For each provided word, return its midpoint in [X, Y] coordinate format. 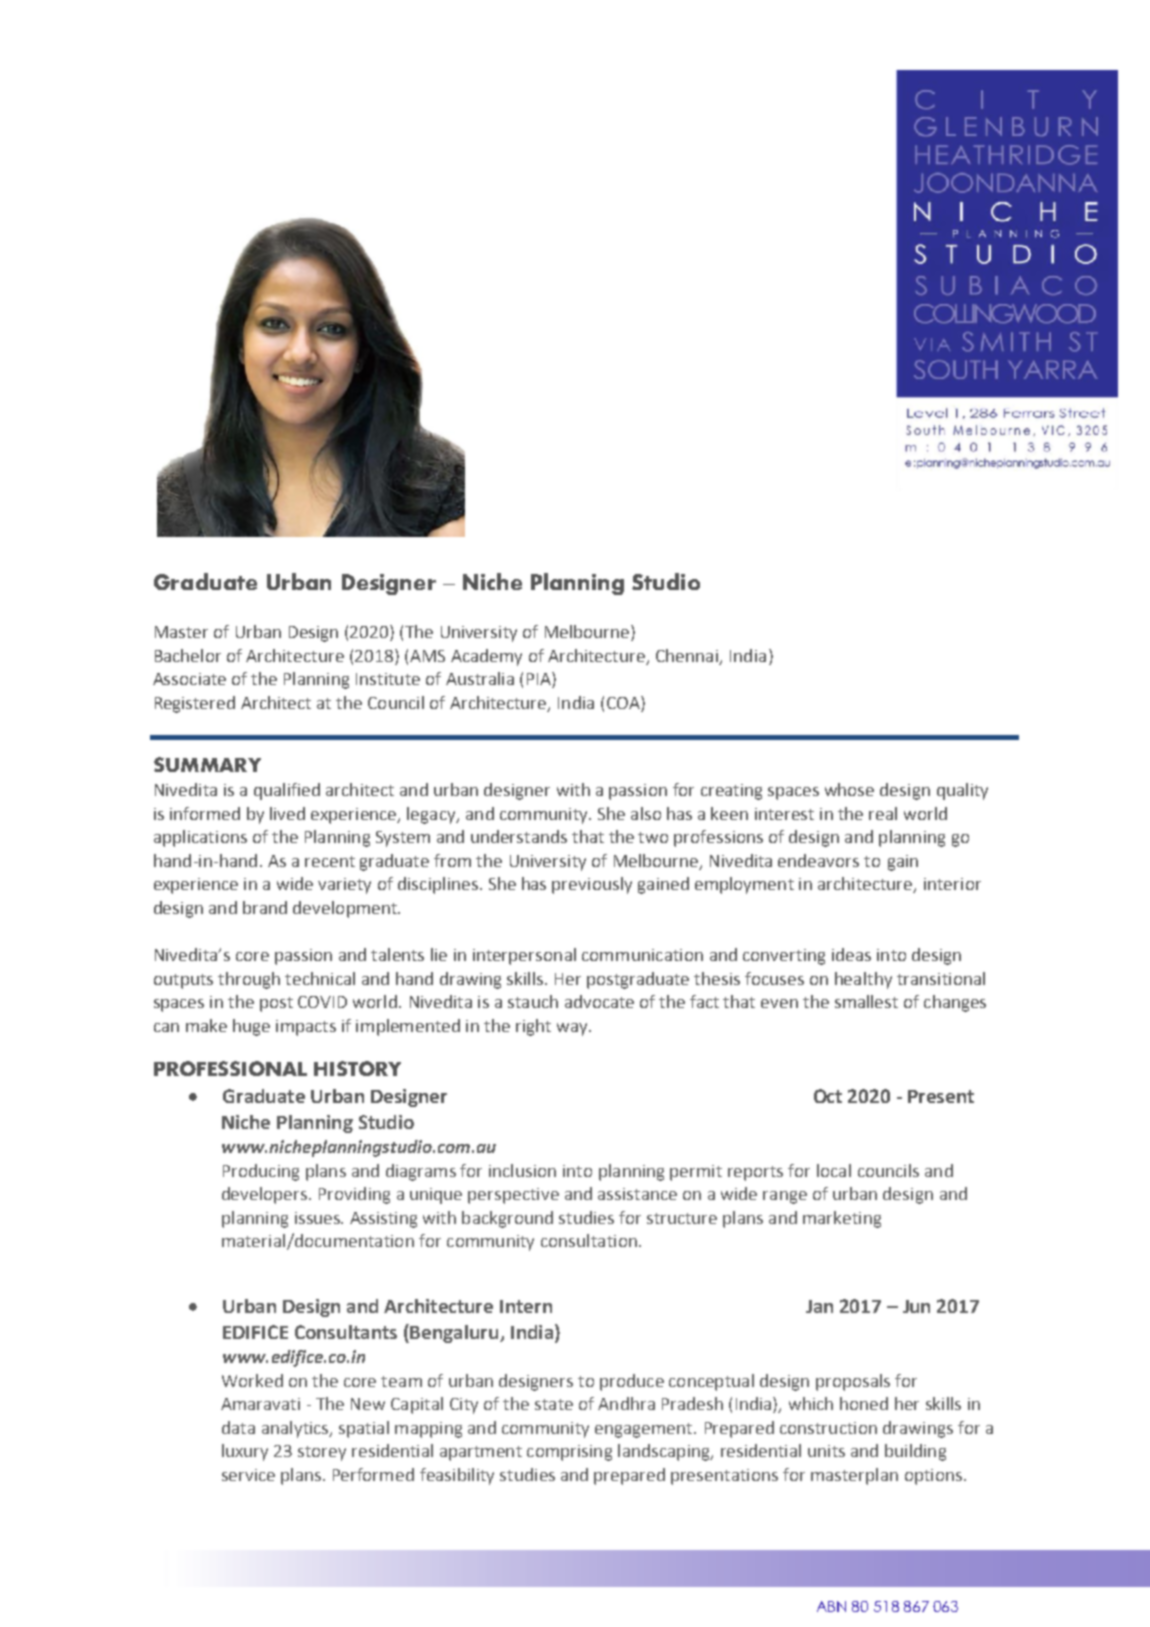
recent [330, 861]
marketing [842, 1219]
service [248, 1475]
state [554, 1404]
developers [264, 1195]
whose [849, 789]
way [573, 1029]
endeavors [818, 860]
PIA [540, 680]
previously [592, 885]
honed [864, 1403]
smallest [866, 1001]
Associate [189, 679]
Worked [252, 1380]
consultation [589, 1240]
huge [251, 1027]
